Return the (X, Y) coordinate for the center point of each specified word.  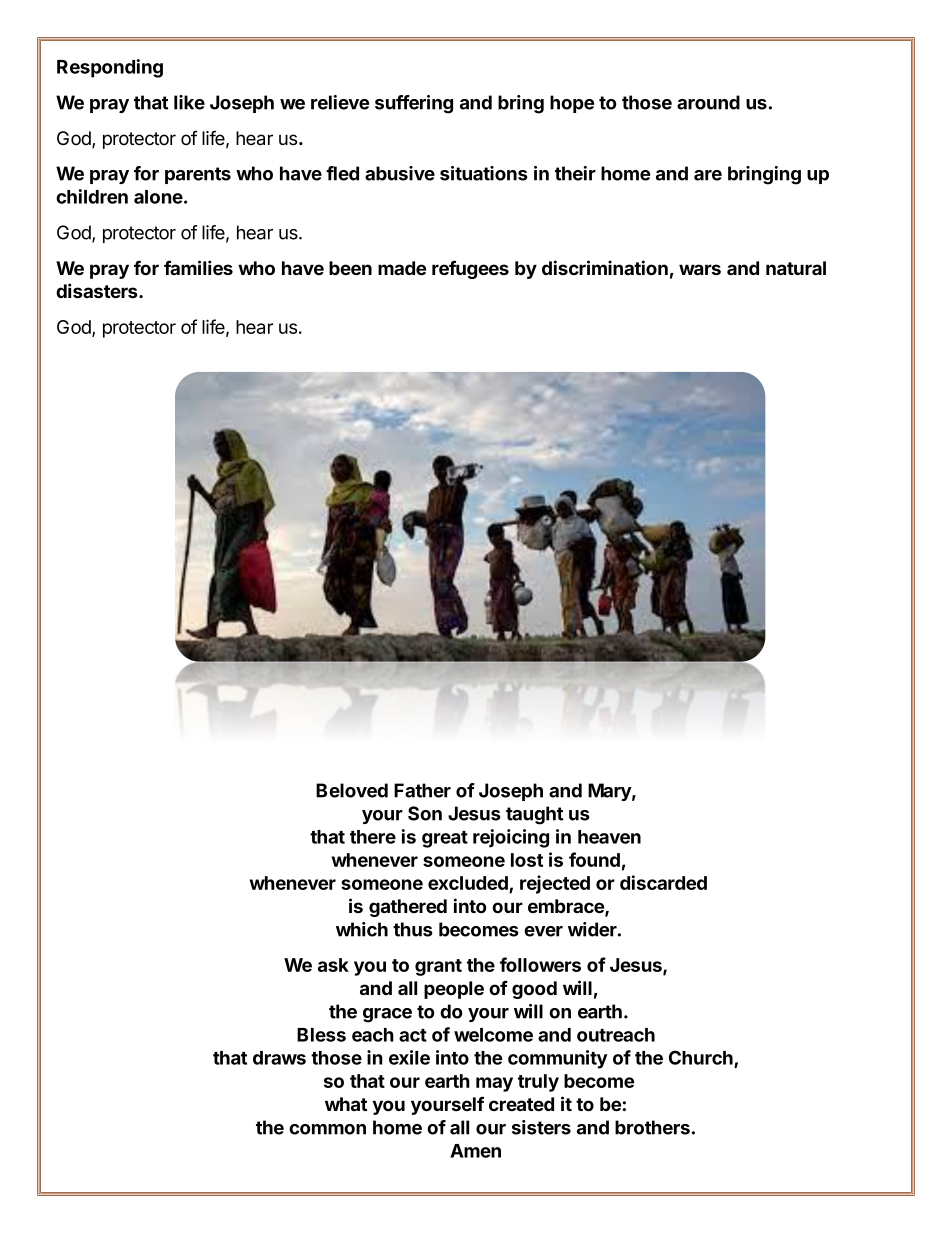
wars (700, 269)
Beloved (352, 790)
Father (422, 790)
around (708, 102)
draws (279, 1058)
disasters (98, 290)
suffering (414, 104)
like (189, 102)
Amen (475, 1151)
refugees (470, 269)
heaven (609, 837)
